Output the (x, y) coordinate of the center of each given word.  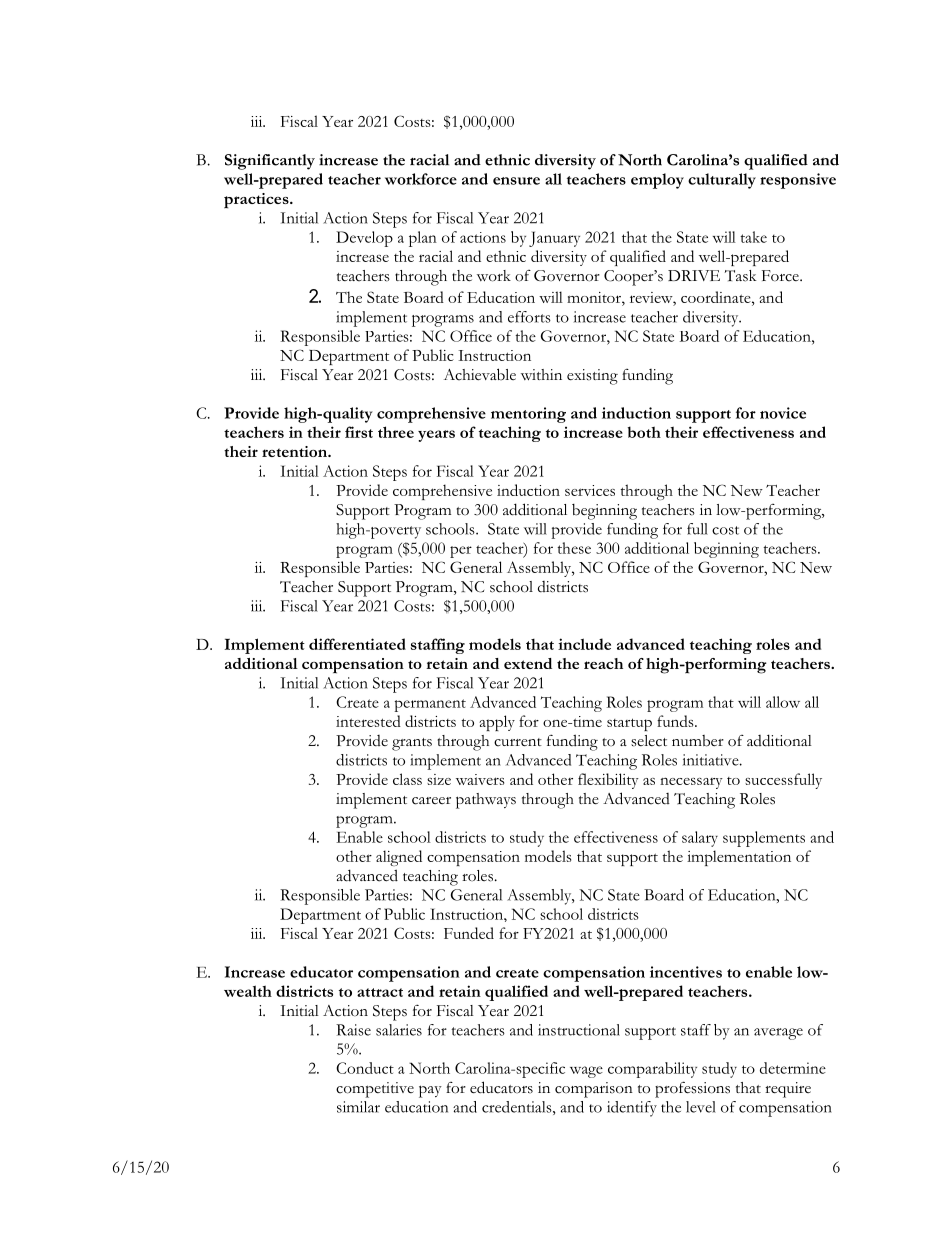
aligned (399, 858)
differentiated (357, 644)
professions (692, 1089)
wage (586, 1072)
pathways (486, 801)
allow (783, 702)
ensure (516, 181)
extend (528, 663)
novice (783, 413)
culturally (722, 181)
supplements (764, 839)
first (359, 432)
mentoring (528, 415)
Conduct (365, 1068)
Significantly (270, 162)
